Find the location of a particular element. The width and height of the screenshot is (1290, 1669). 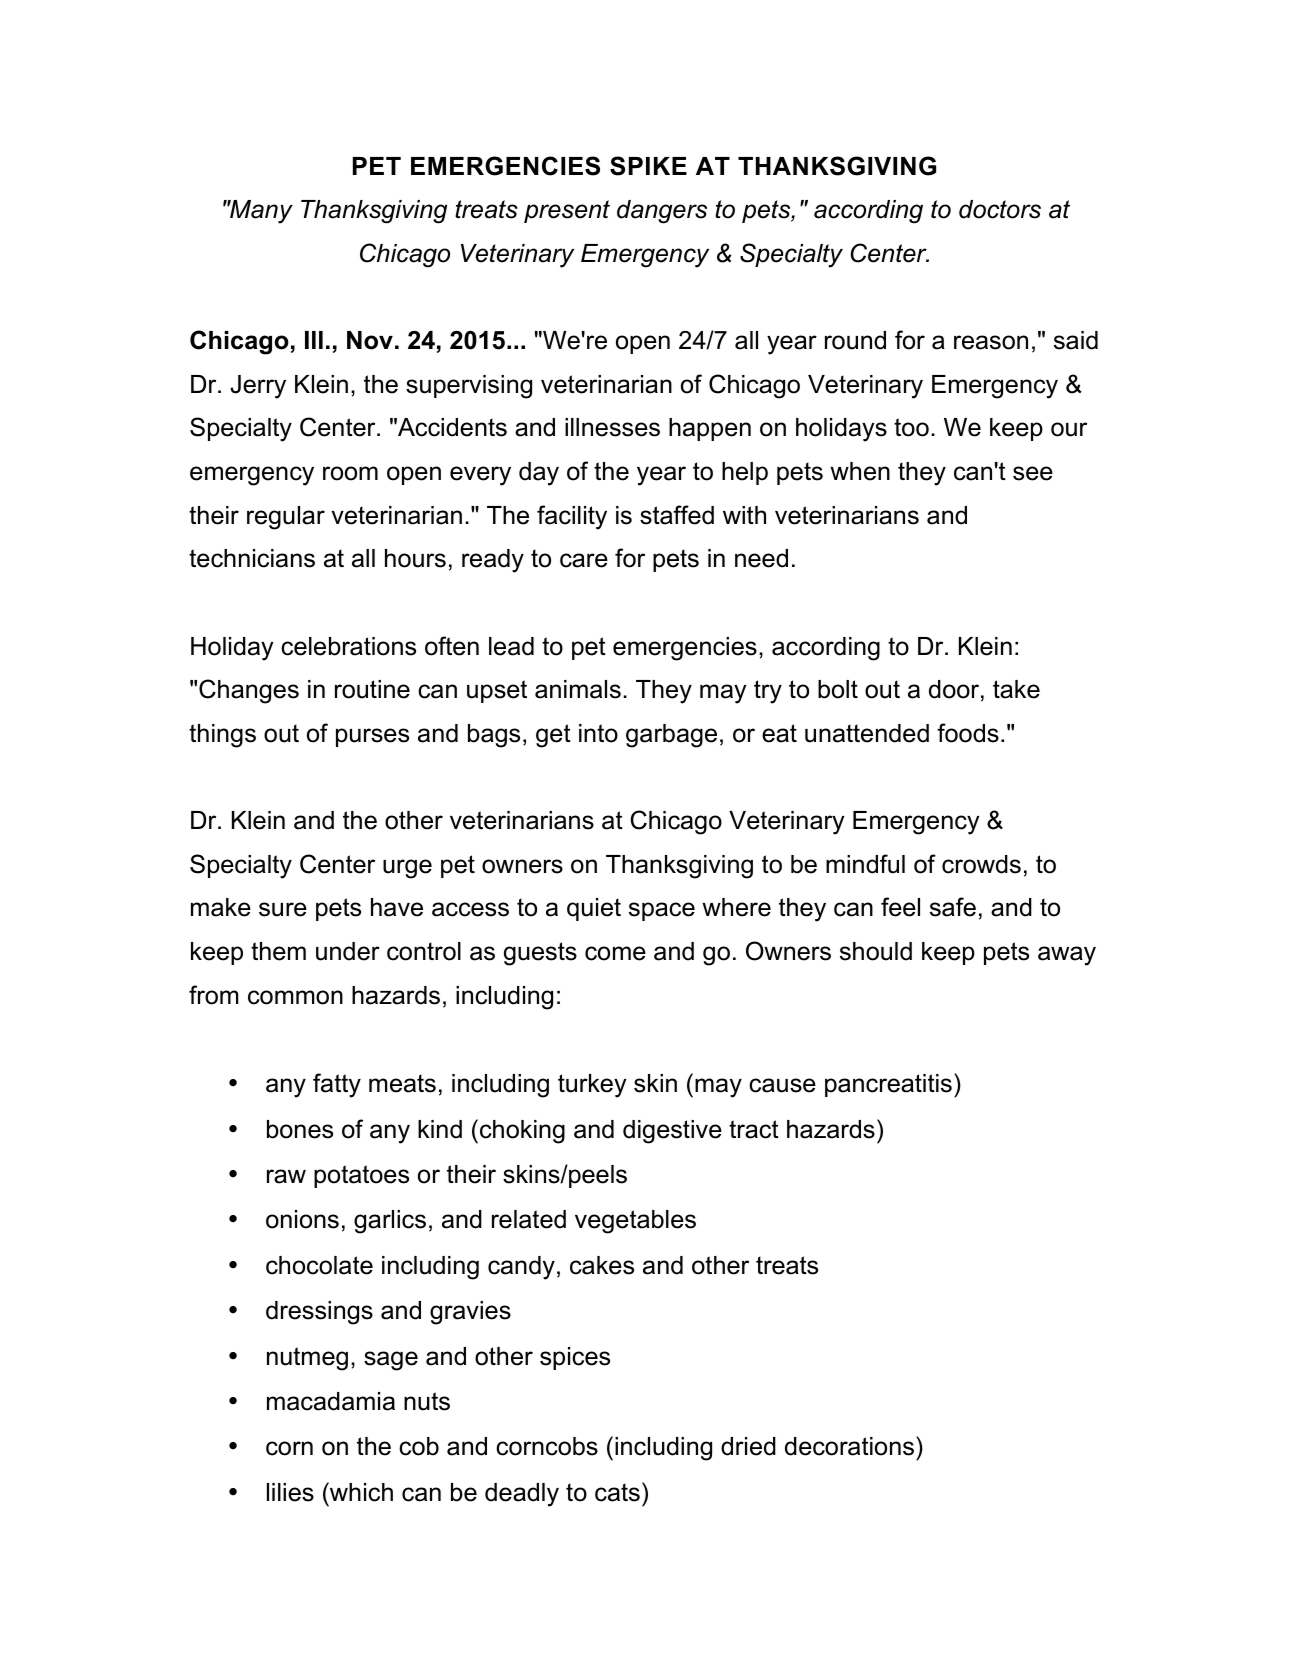

care is located at coordinates (584, 560).
